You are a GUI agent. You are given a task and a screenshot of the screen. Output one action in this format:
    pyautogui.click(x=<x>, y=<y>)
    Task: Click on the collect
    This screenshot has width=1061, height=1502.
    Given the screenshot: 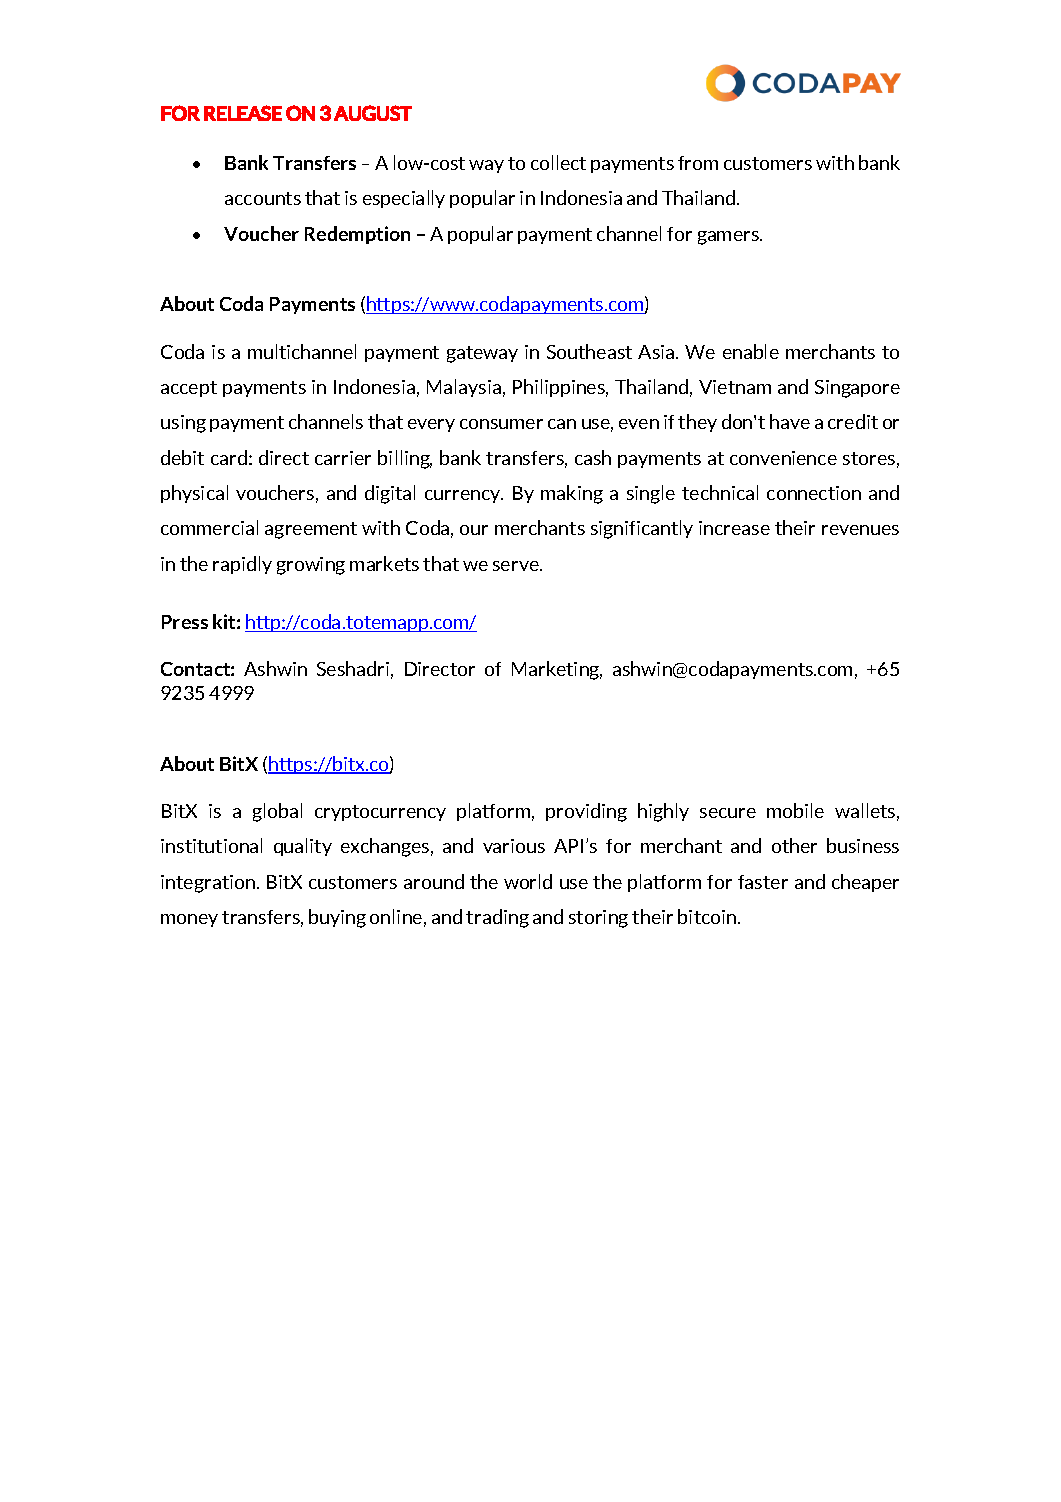 What is the action you would take?
    pyautogui.click(x=558, y=162)
